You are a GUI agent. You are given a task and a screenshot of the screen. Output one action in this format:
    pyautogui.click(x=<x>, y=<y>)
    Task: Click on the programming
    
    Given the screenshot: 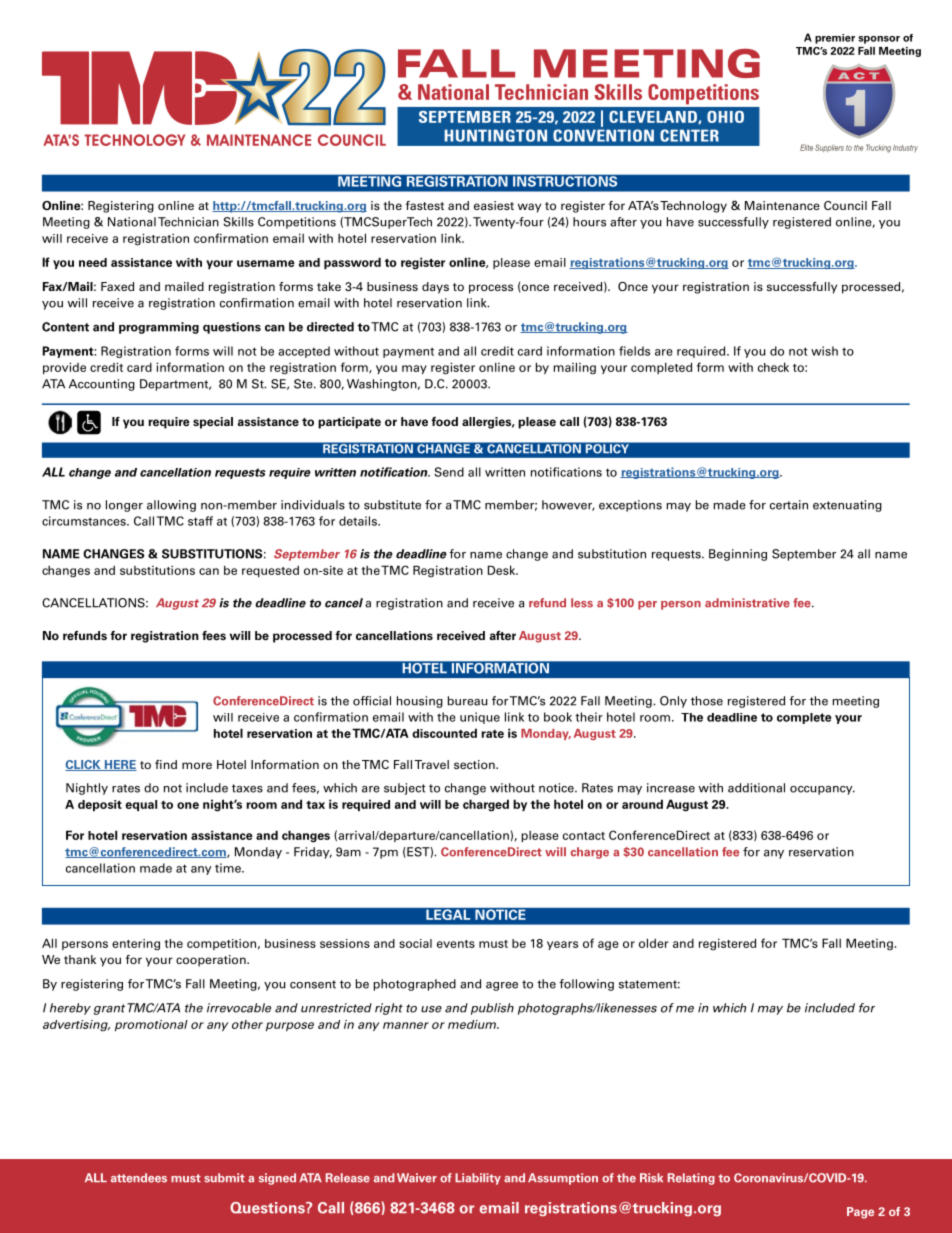 What is the action you would take?
    pyautogui.click(x=159, y=328)
